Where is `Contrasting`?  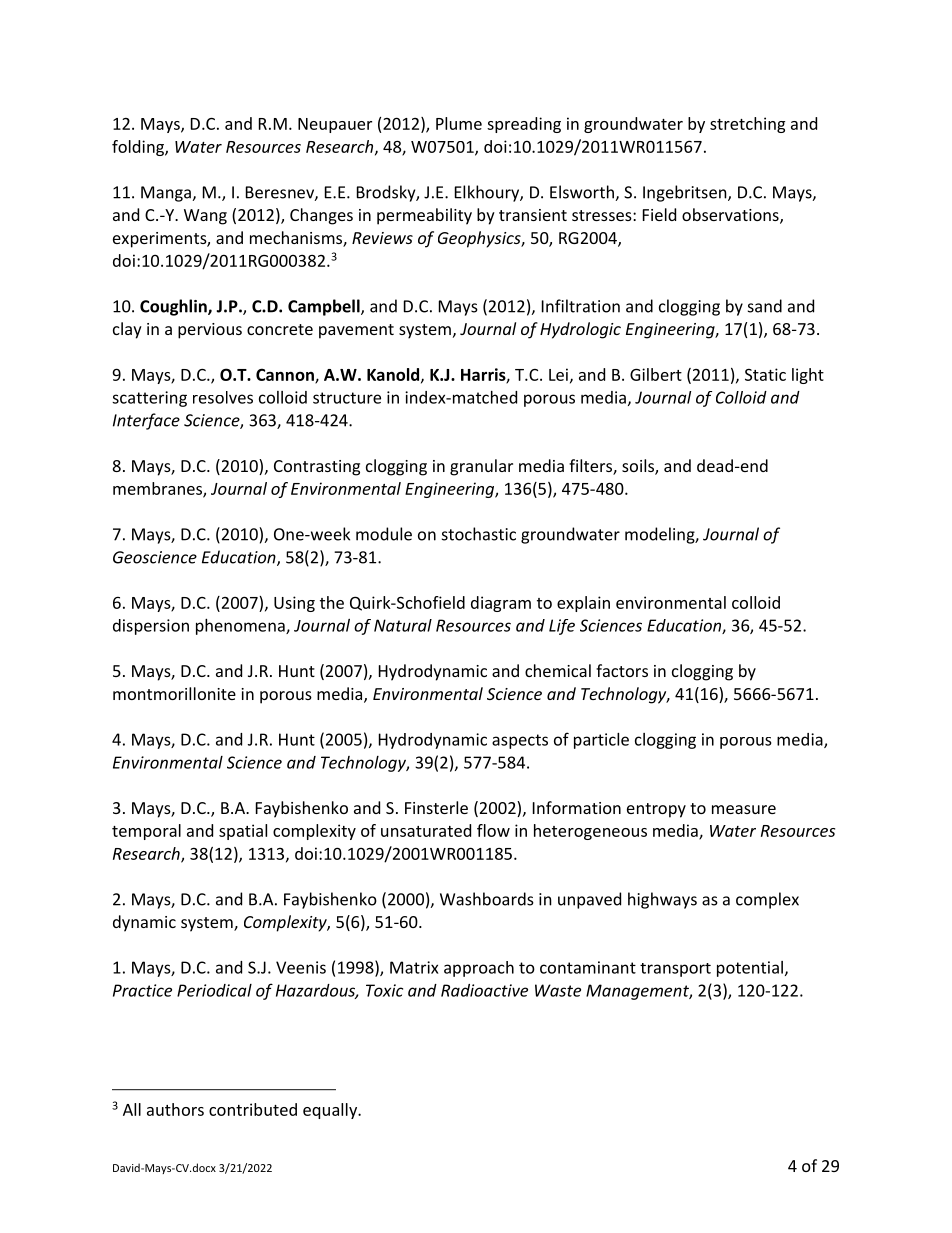
Contrasting is located at coordinates (317, 468).
